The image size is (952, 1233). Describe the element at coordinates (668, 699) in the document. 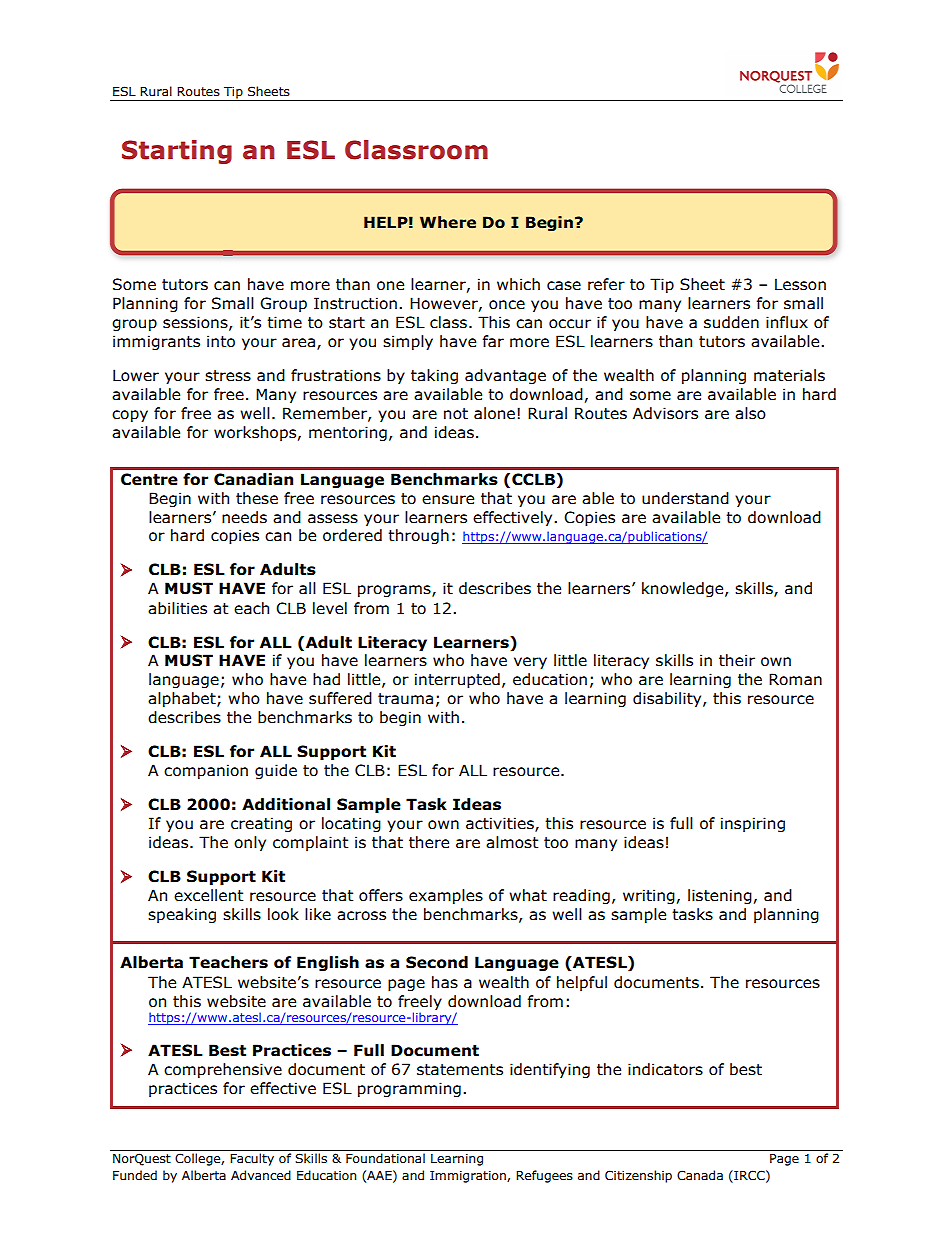

I see `disability` at that location.
